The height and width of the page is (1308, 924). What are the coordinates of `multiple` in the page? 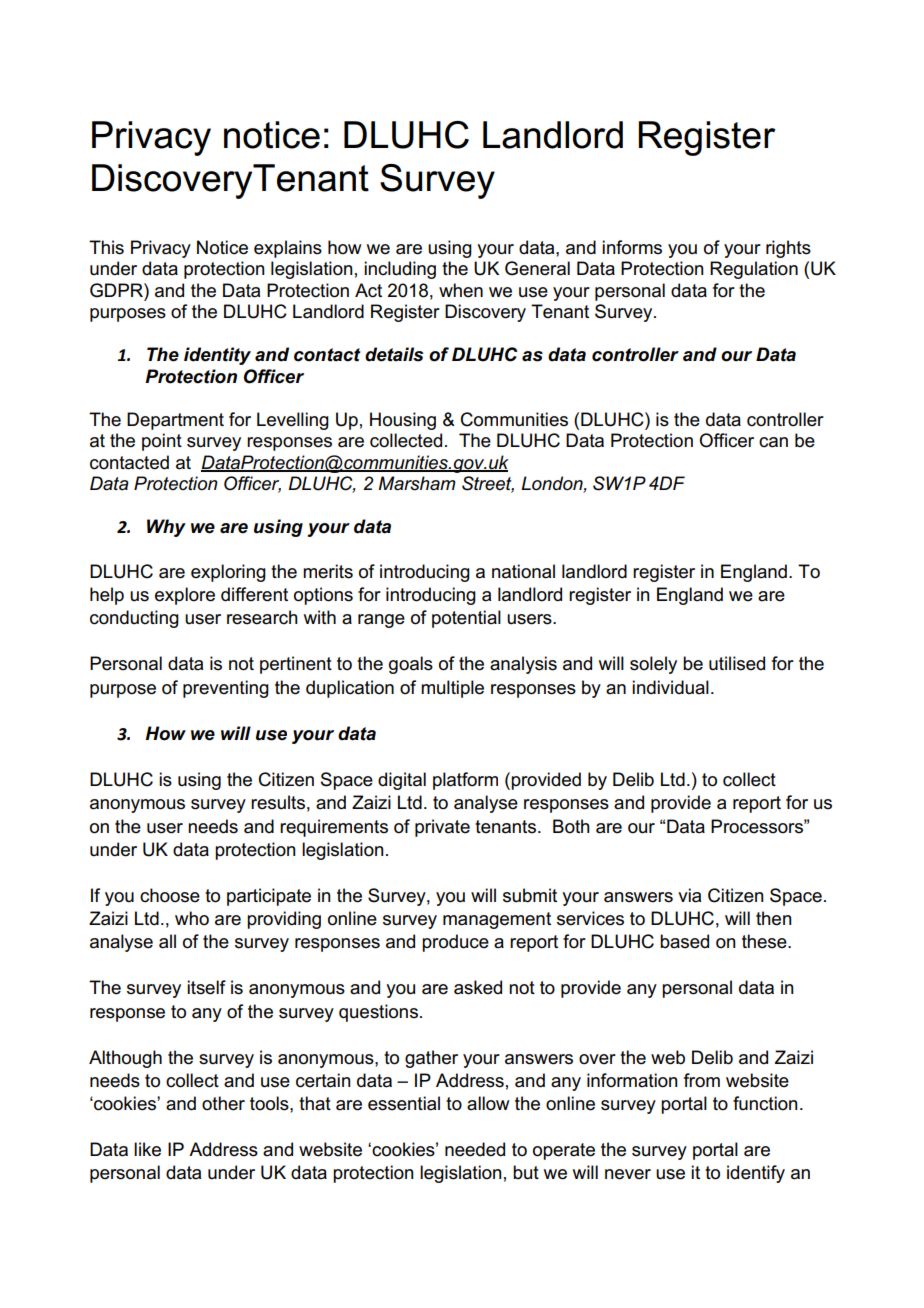 It's located at (452, 689).
